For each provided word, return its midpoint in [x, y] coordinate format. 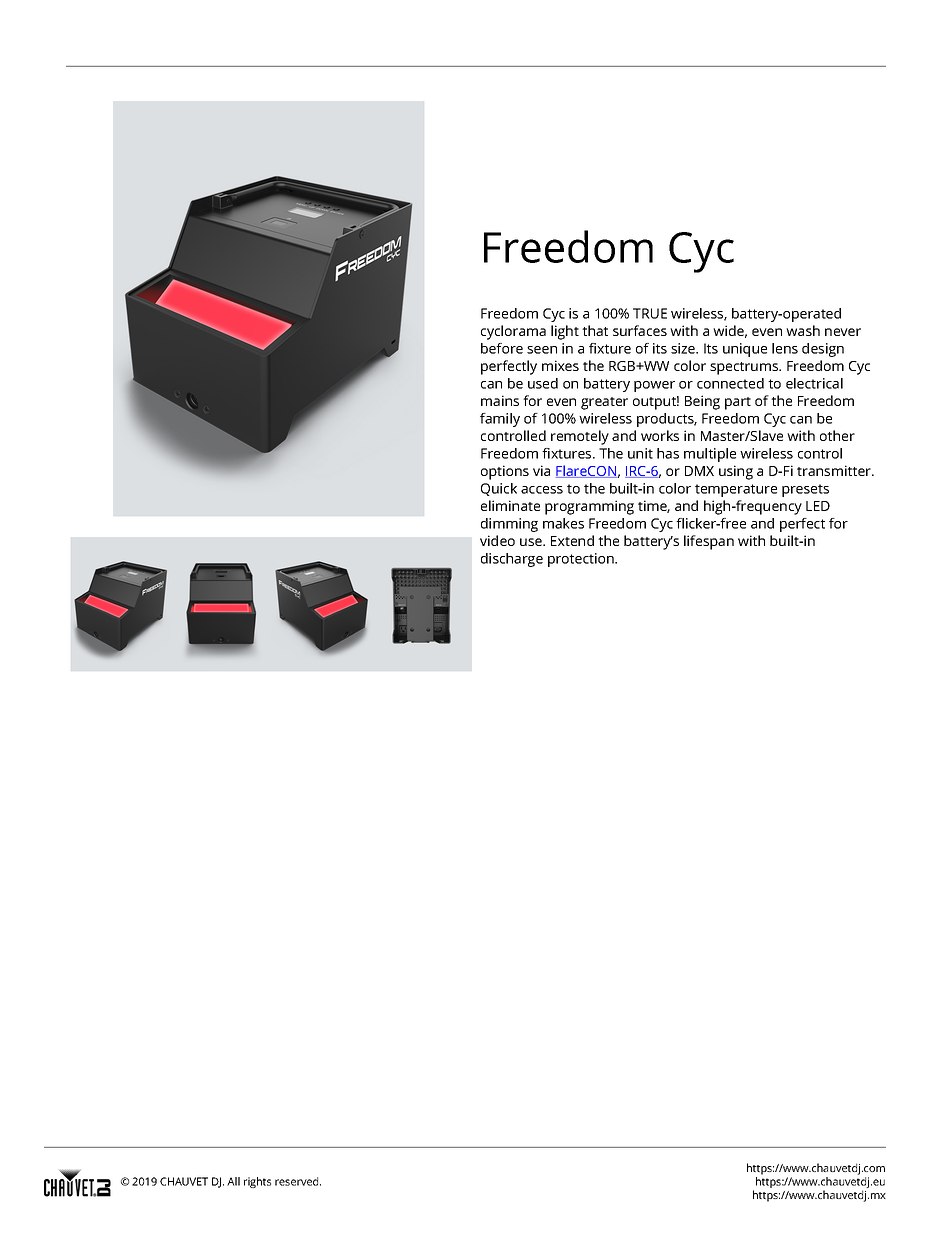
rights [257, 1182]
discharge [512, 560]
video [497, 540]
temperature [736, 490]
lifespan [709, 542]
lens [785, 348]
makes [563, 523]
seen [542, 350]
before [502, 348]
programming [589, 507]
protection [582, 560]
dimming [509, 525]
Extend [572, 540]
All [233, 1181]
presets [805, 490]
